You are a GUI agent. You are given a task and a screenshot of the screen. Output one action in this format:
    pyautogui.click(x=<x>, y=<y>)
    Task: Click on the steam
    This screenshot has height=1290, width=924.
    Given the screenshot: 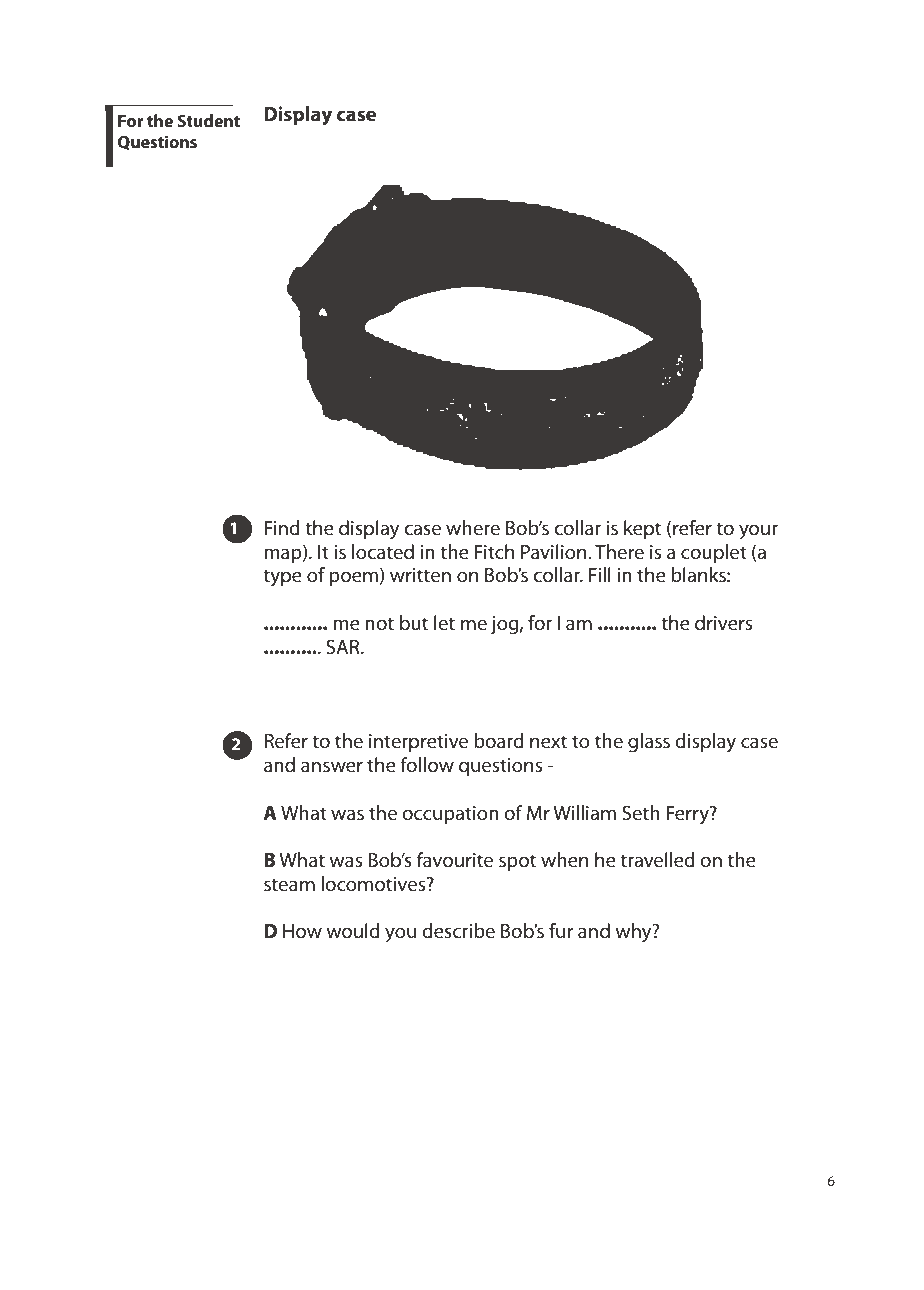 What is the action you would take?
    pyautogui.click(x=289, y=885)
